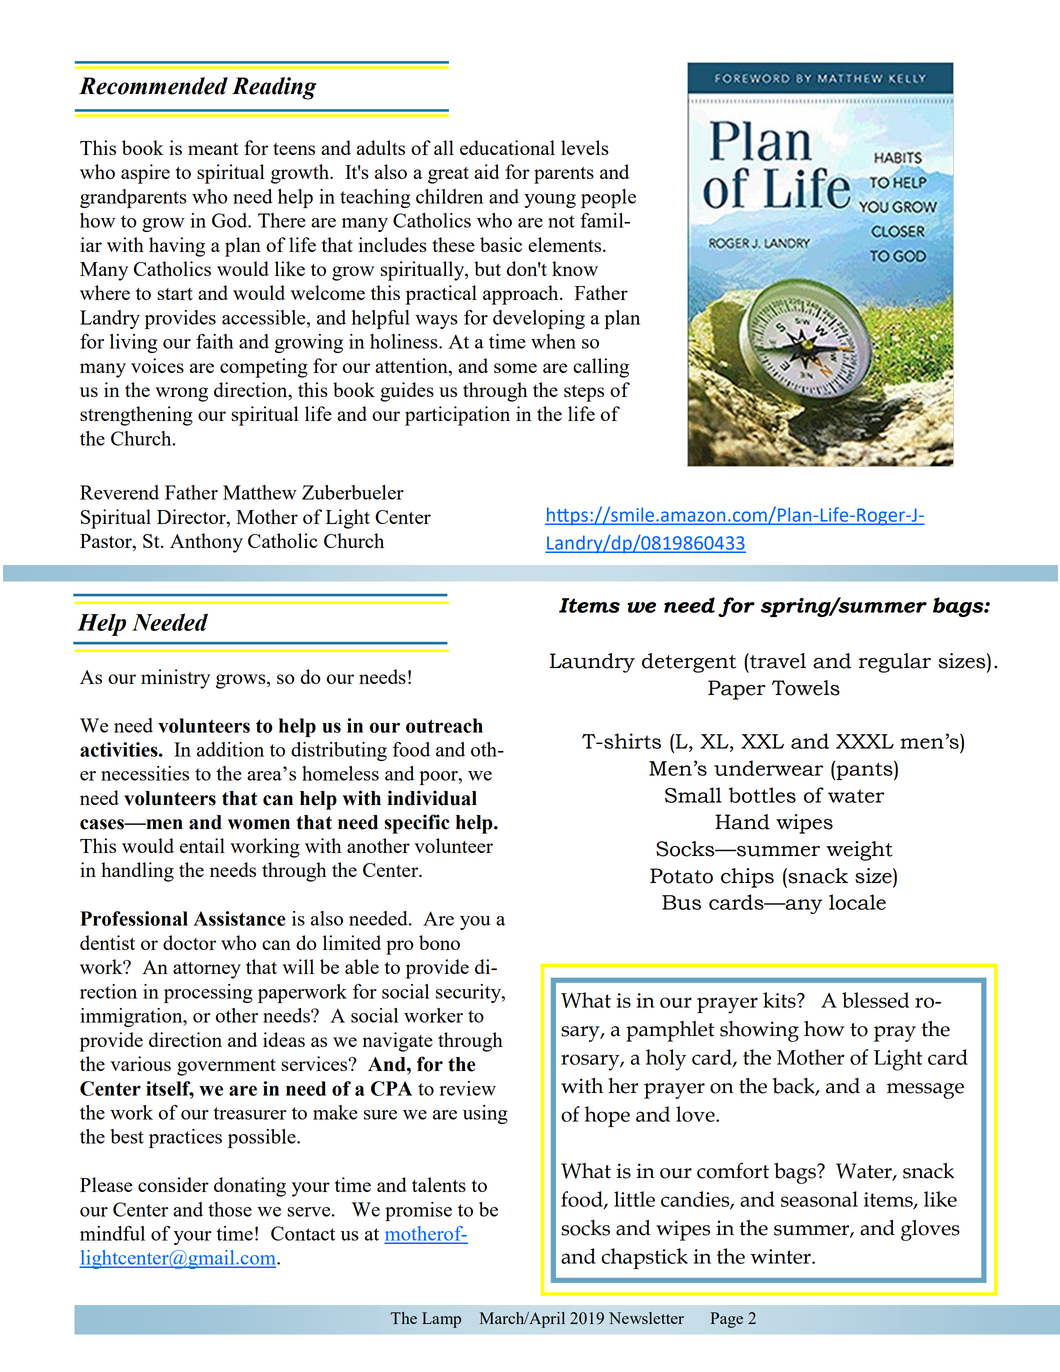  What do you see at coordinates (181, 394) in the screenshot?
I see `wrong` at bounding box center [181, 394].
